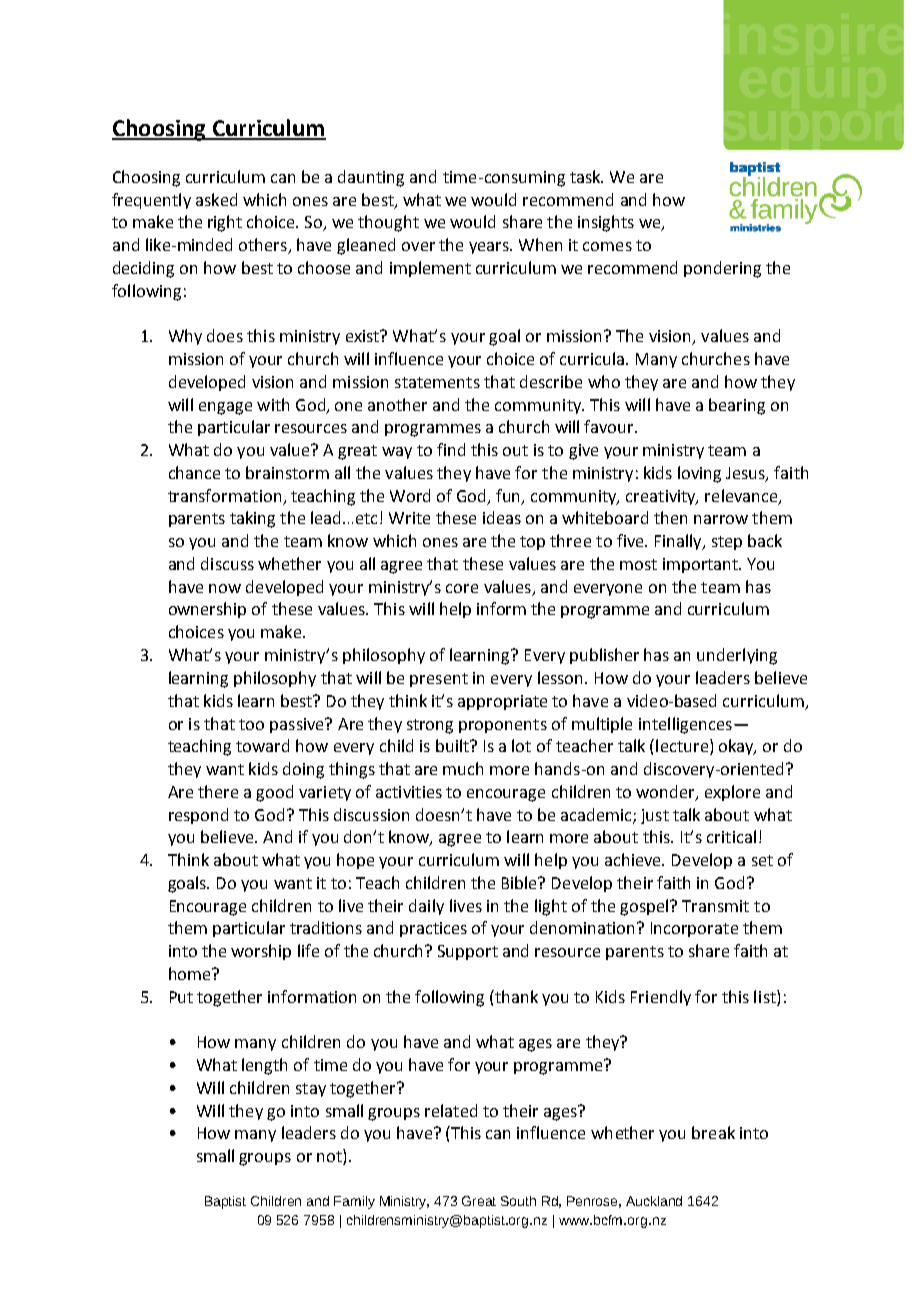 This screenshot has height=1309, width=924. I want to click on South, so click(518, 1201).
